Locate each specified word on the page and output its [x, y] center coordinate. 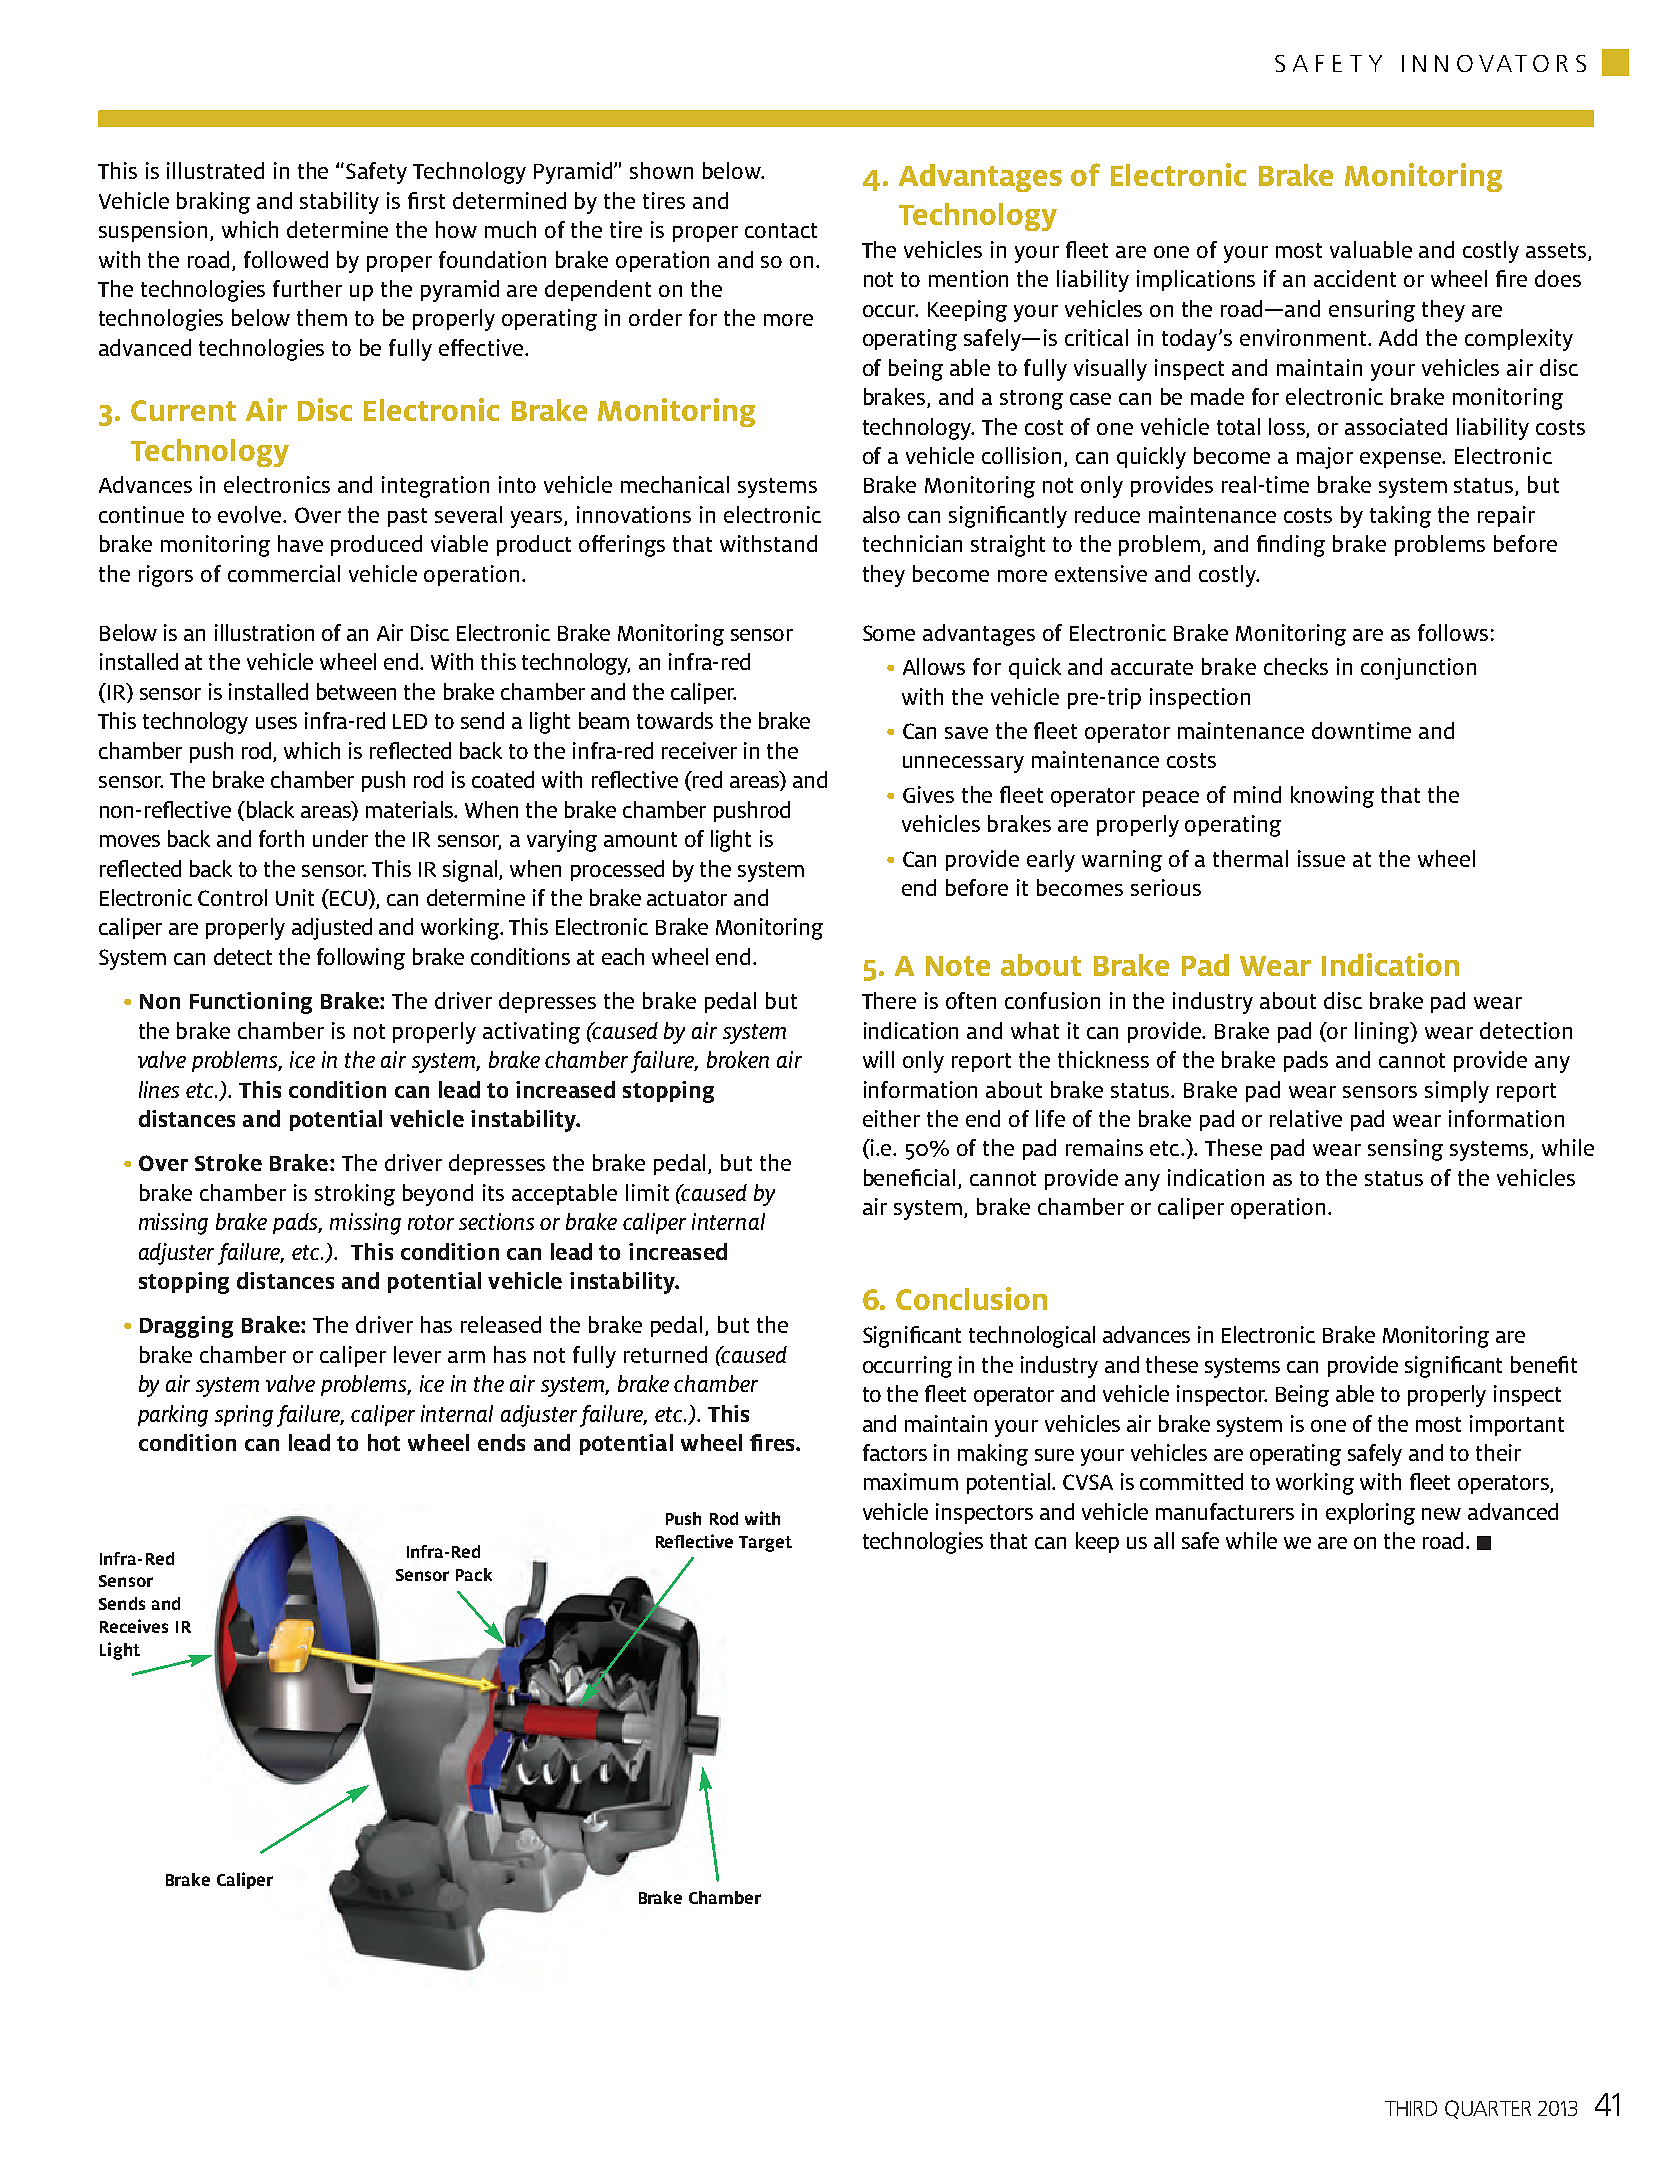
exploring [1370, 1514]
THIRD [1411, 2108]
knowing [1332, 797]
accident [1355, 278]
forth [281, 838]
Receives [134, 1626]
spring [244, 1416]
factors [895, 1452]
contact [781, 230]
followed [286, 259]
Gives [928, 794]
